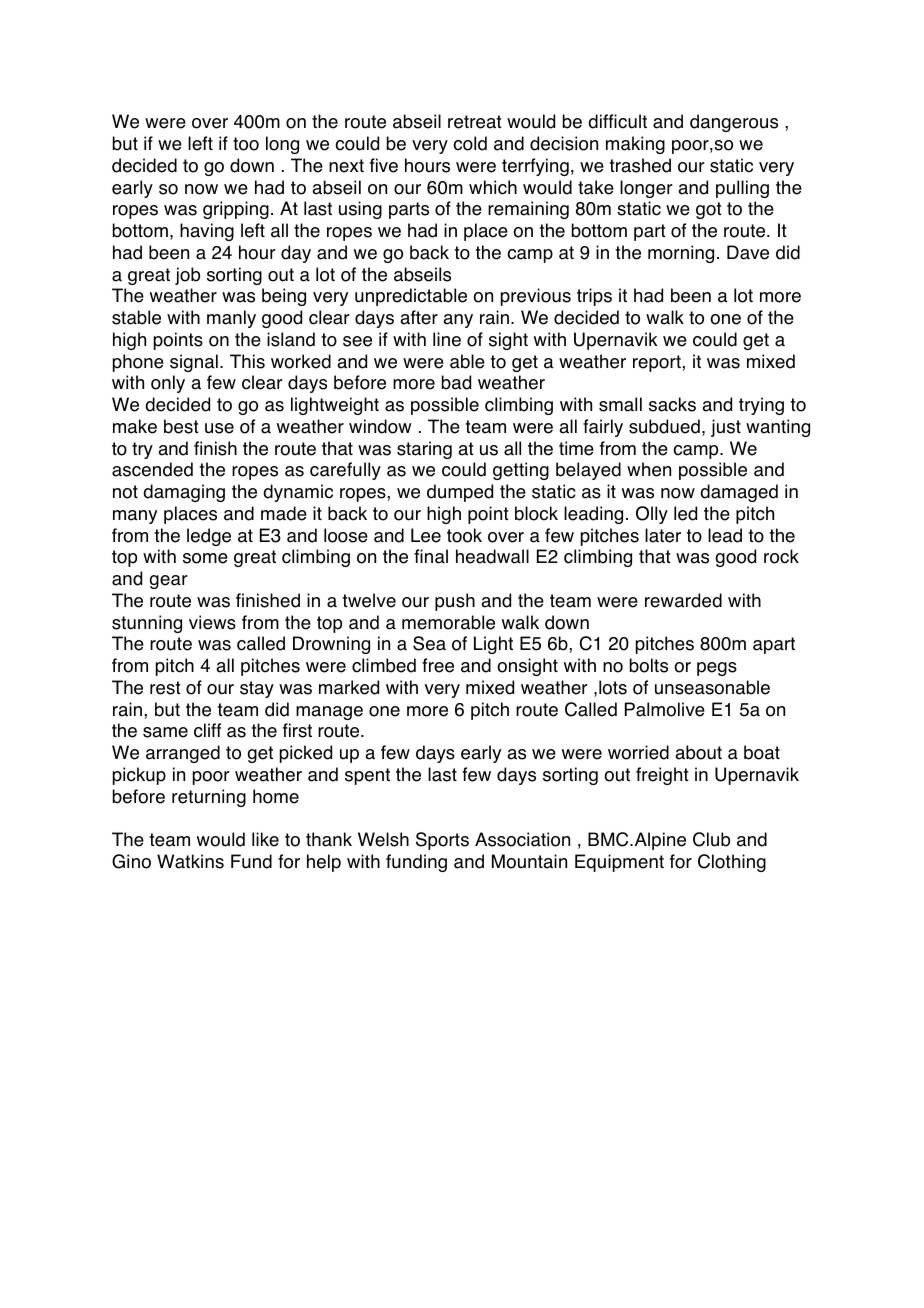 This page has width=924, height=1308. I want to click on rest, so click(165, 688).
